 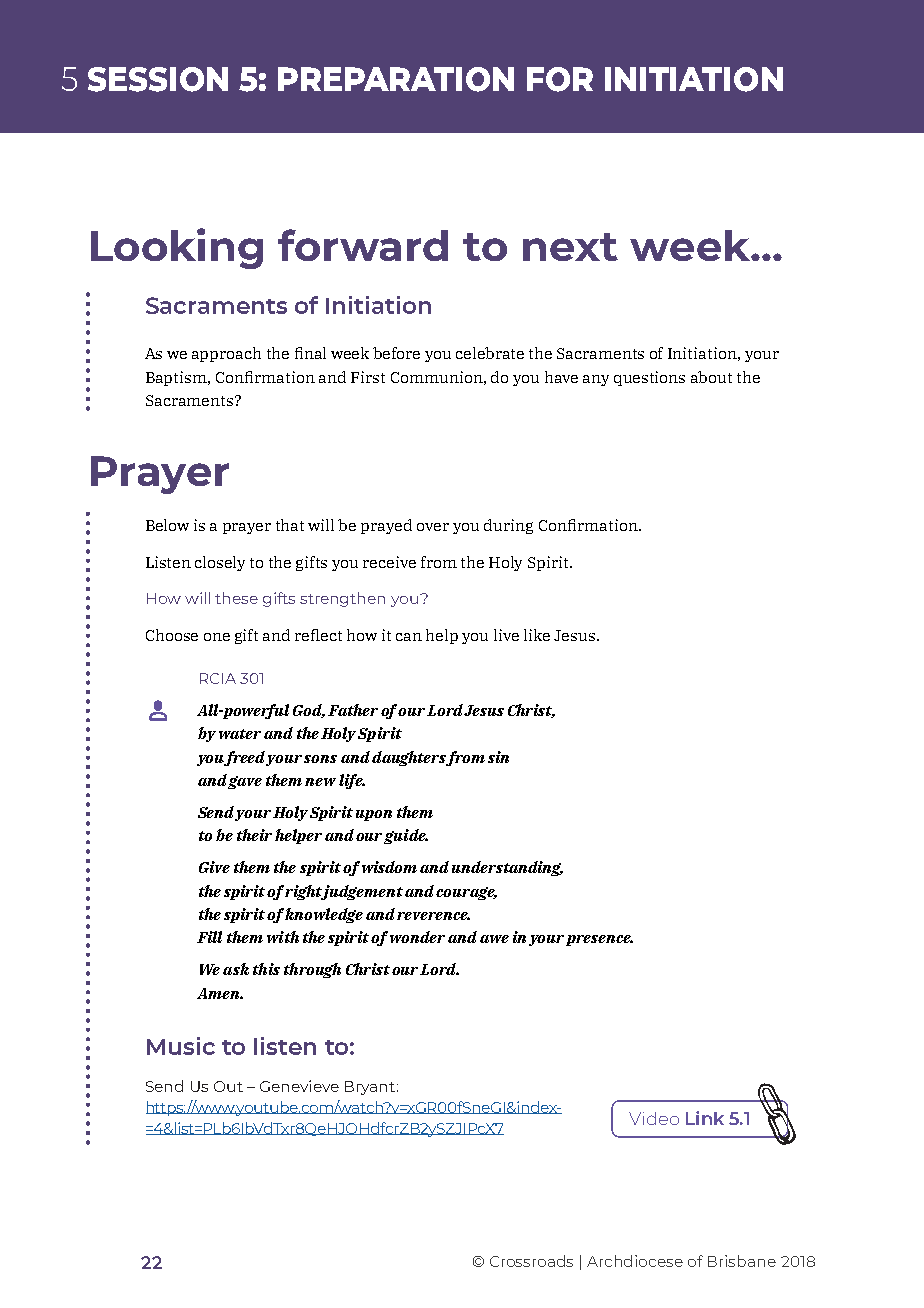 I want to click on can, so click(x=409, y=637).
